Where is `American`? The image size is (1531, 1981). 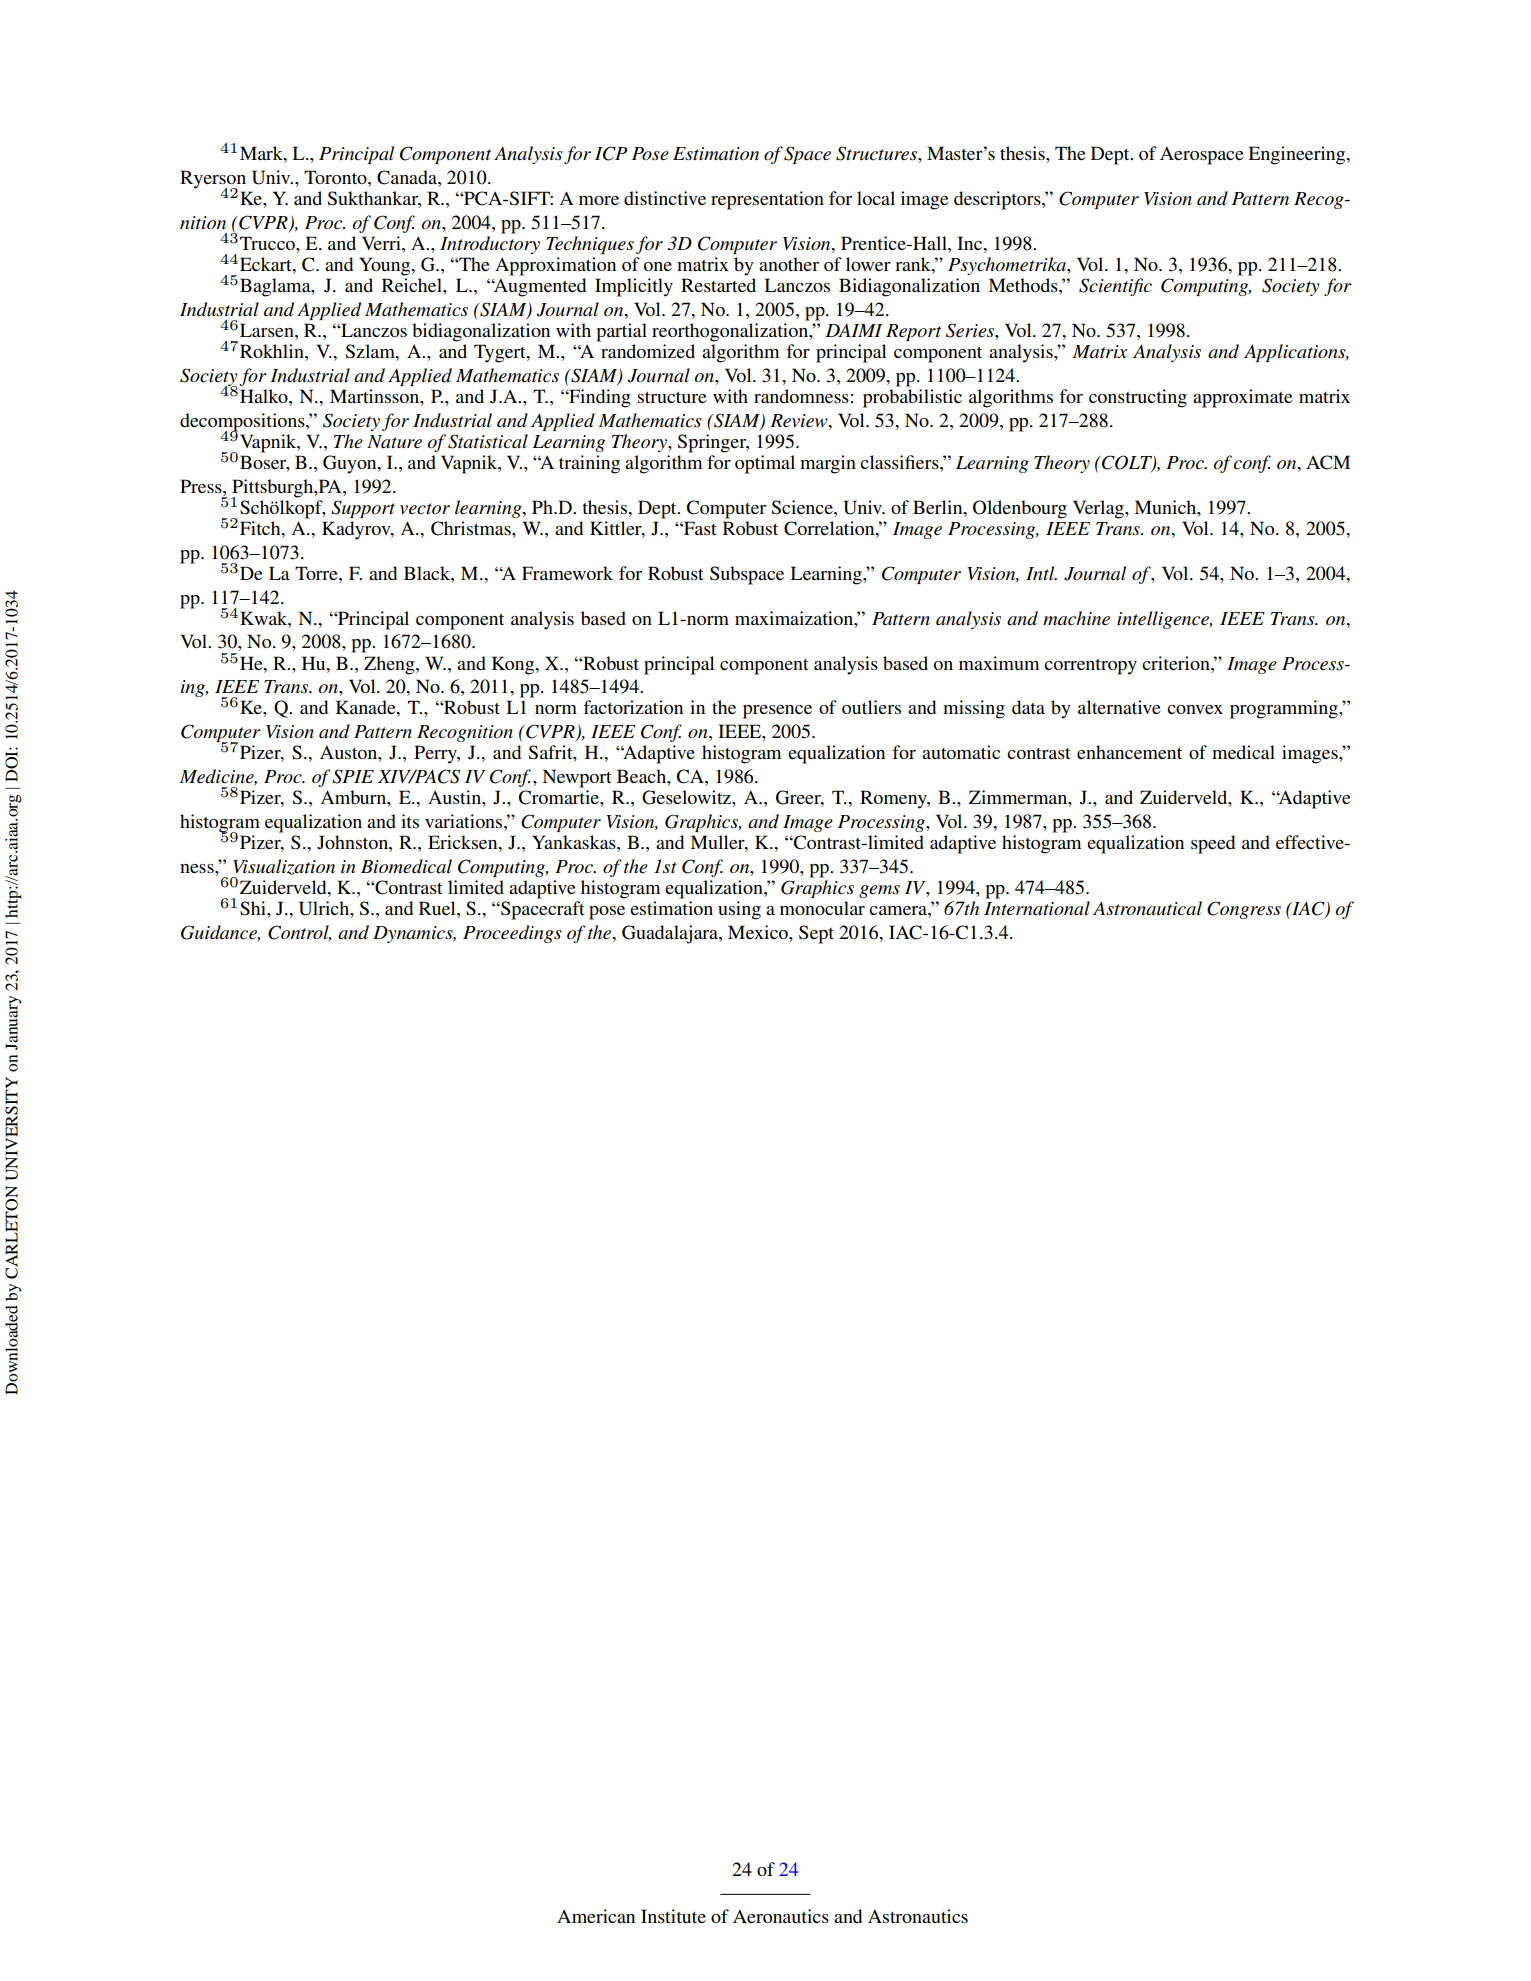
American is located at coordinates (596, 1916).
